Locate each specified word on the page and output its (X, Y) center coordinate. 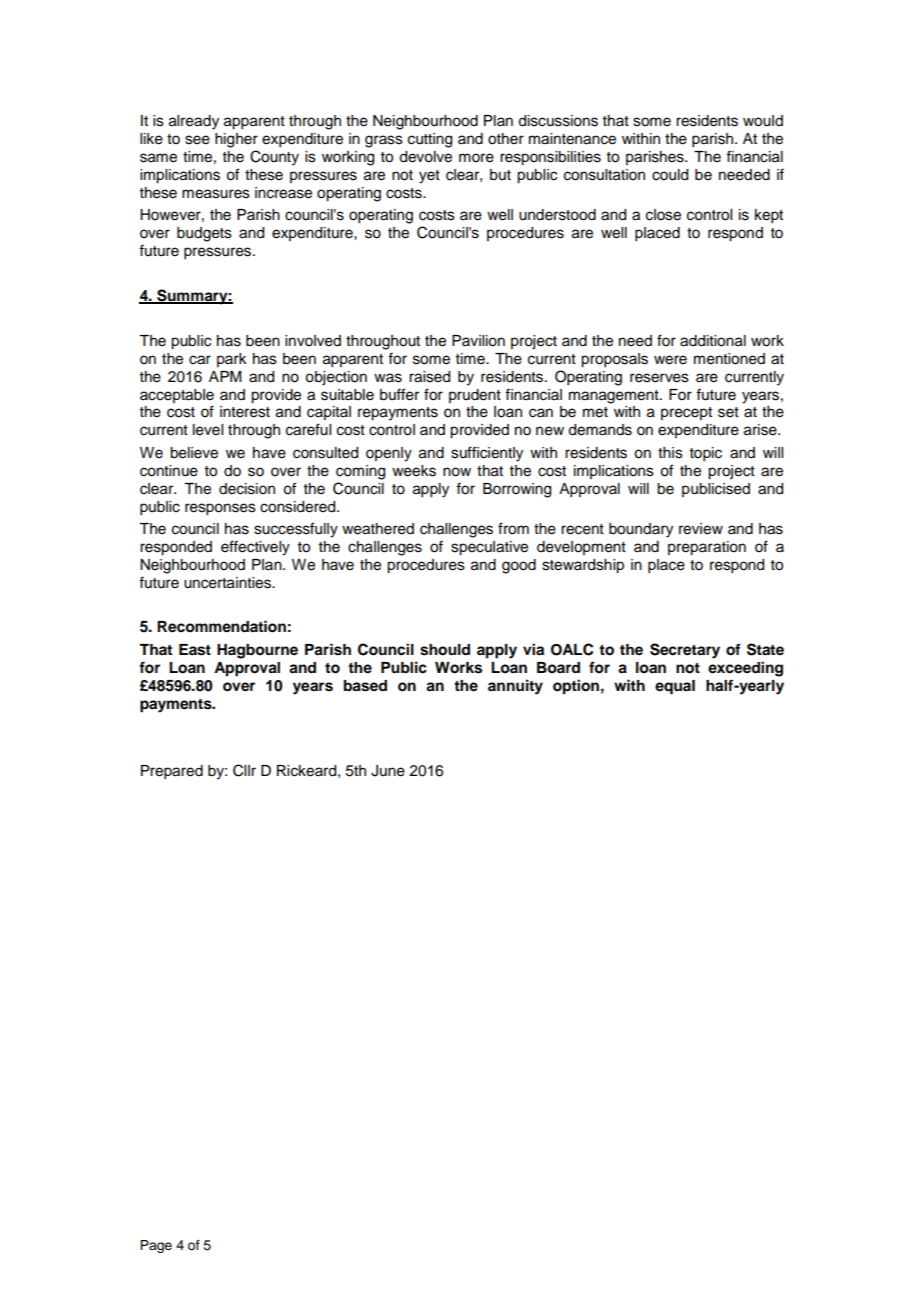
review (701, 529)
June (388, 771)
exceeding (745, 669)
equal (675, 687)
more (476, 158)
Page (156, 1246)
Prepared (172, 772)
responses (220, 509)
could (670, 175)
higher (236, 140)
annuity (515, 687)
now (457, 472)
